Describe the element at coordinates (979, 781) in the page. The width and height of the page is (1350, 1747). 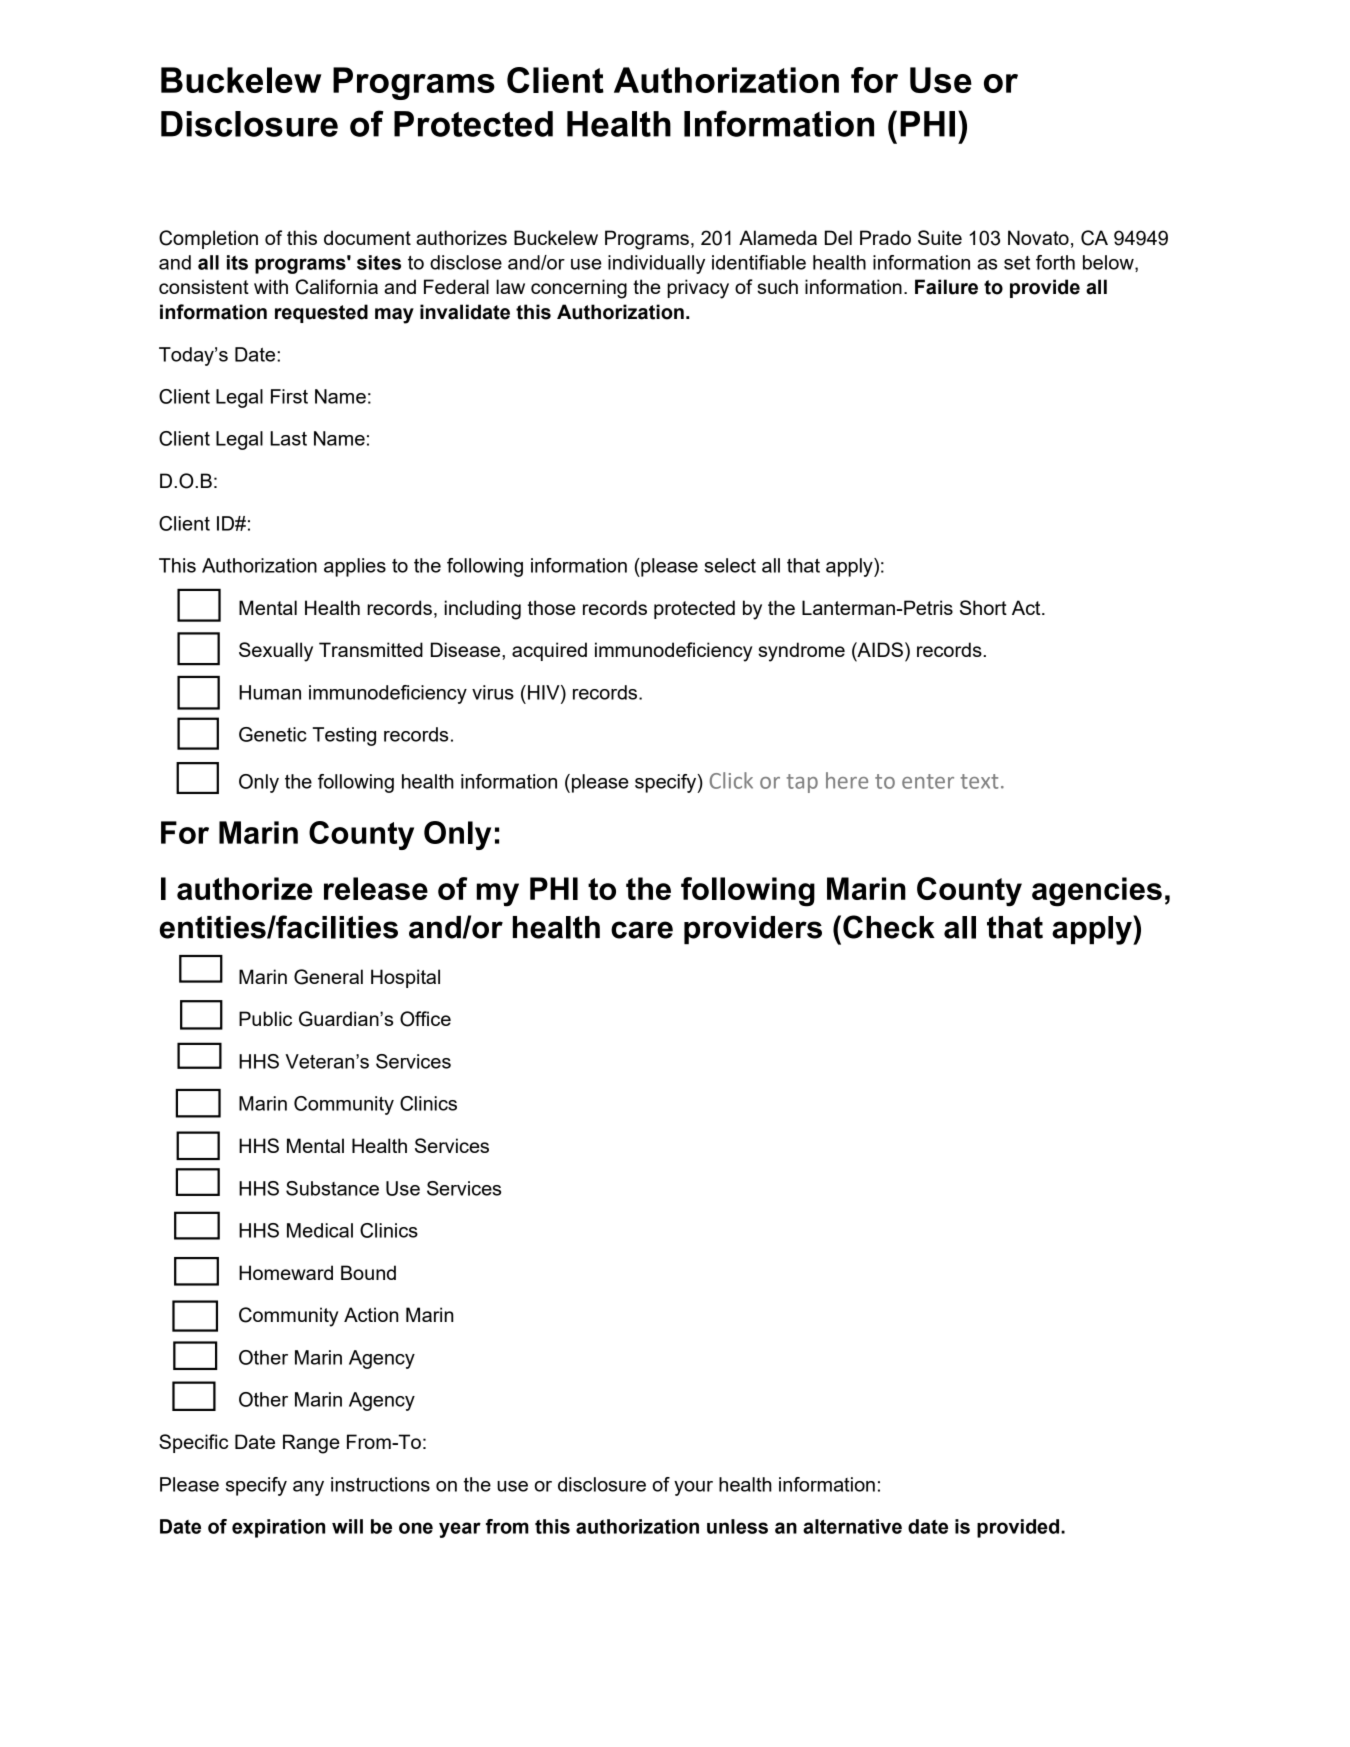
I see `text` at that location.
